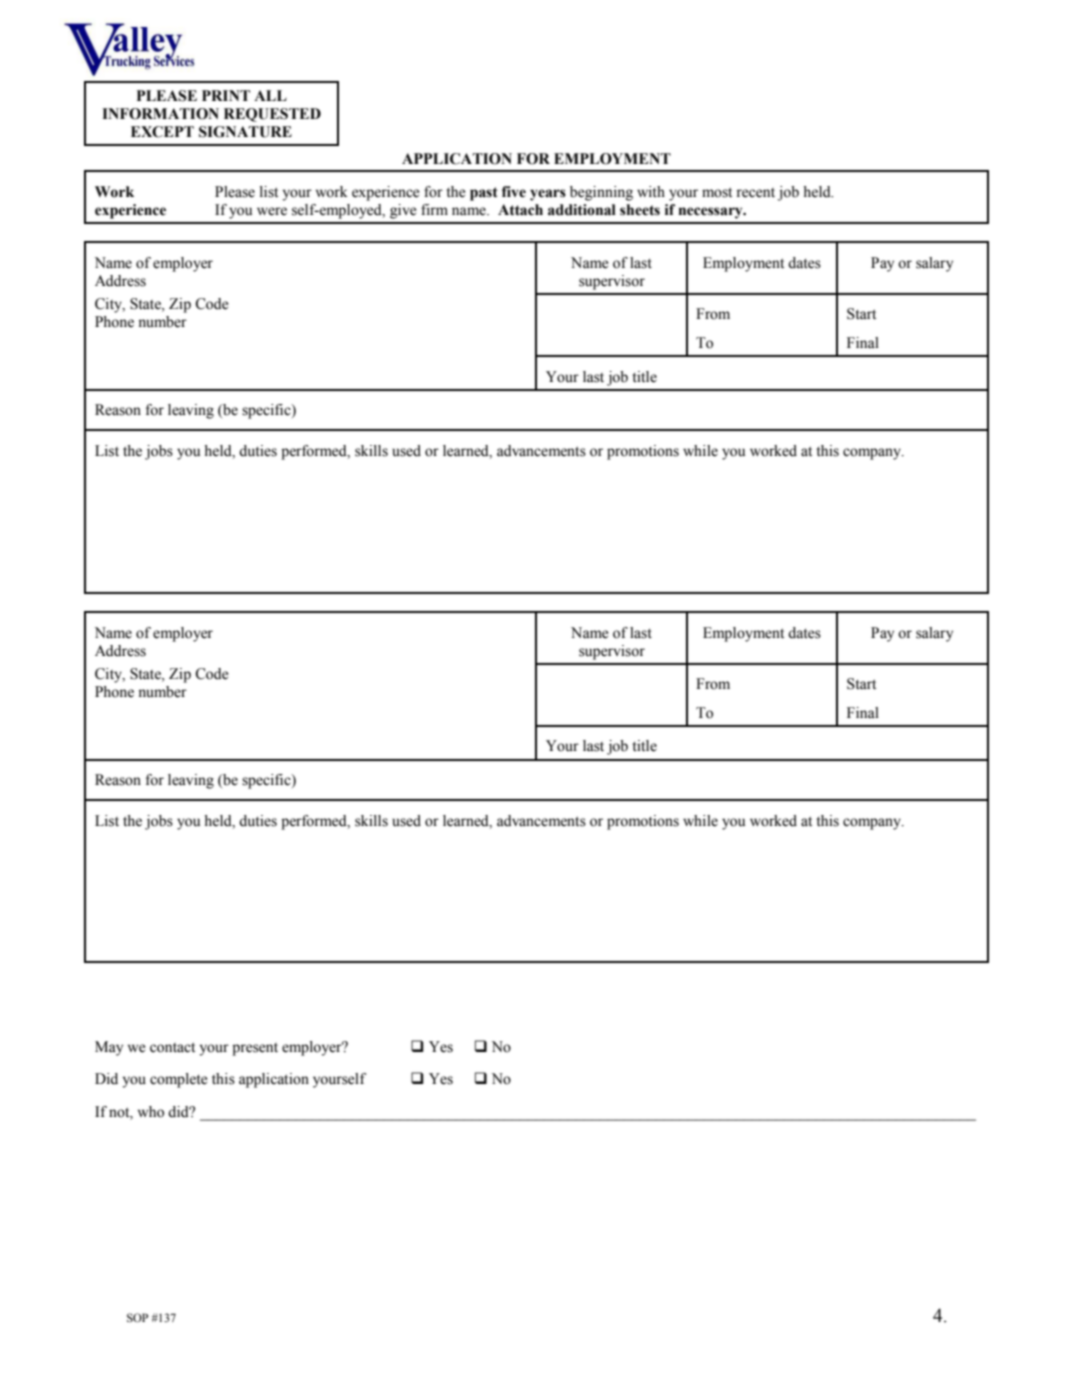  What do you see at coordinates (255, 1049) in the screenshot?
I see `present` at bounding box center [255, 1049].
